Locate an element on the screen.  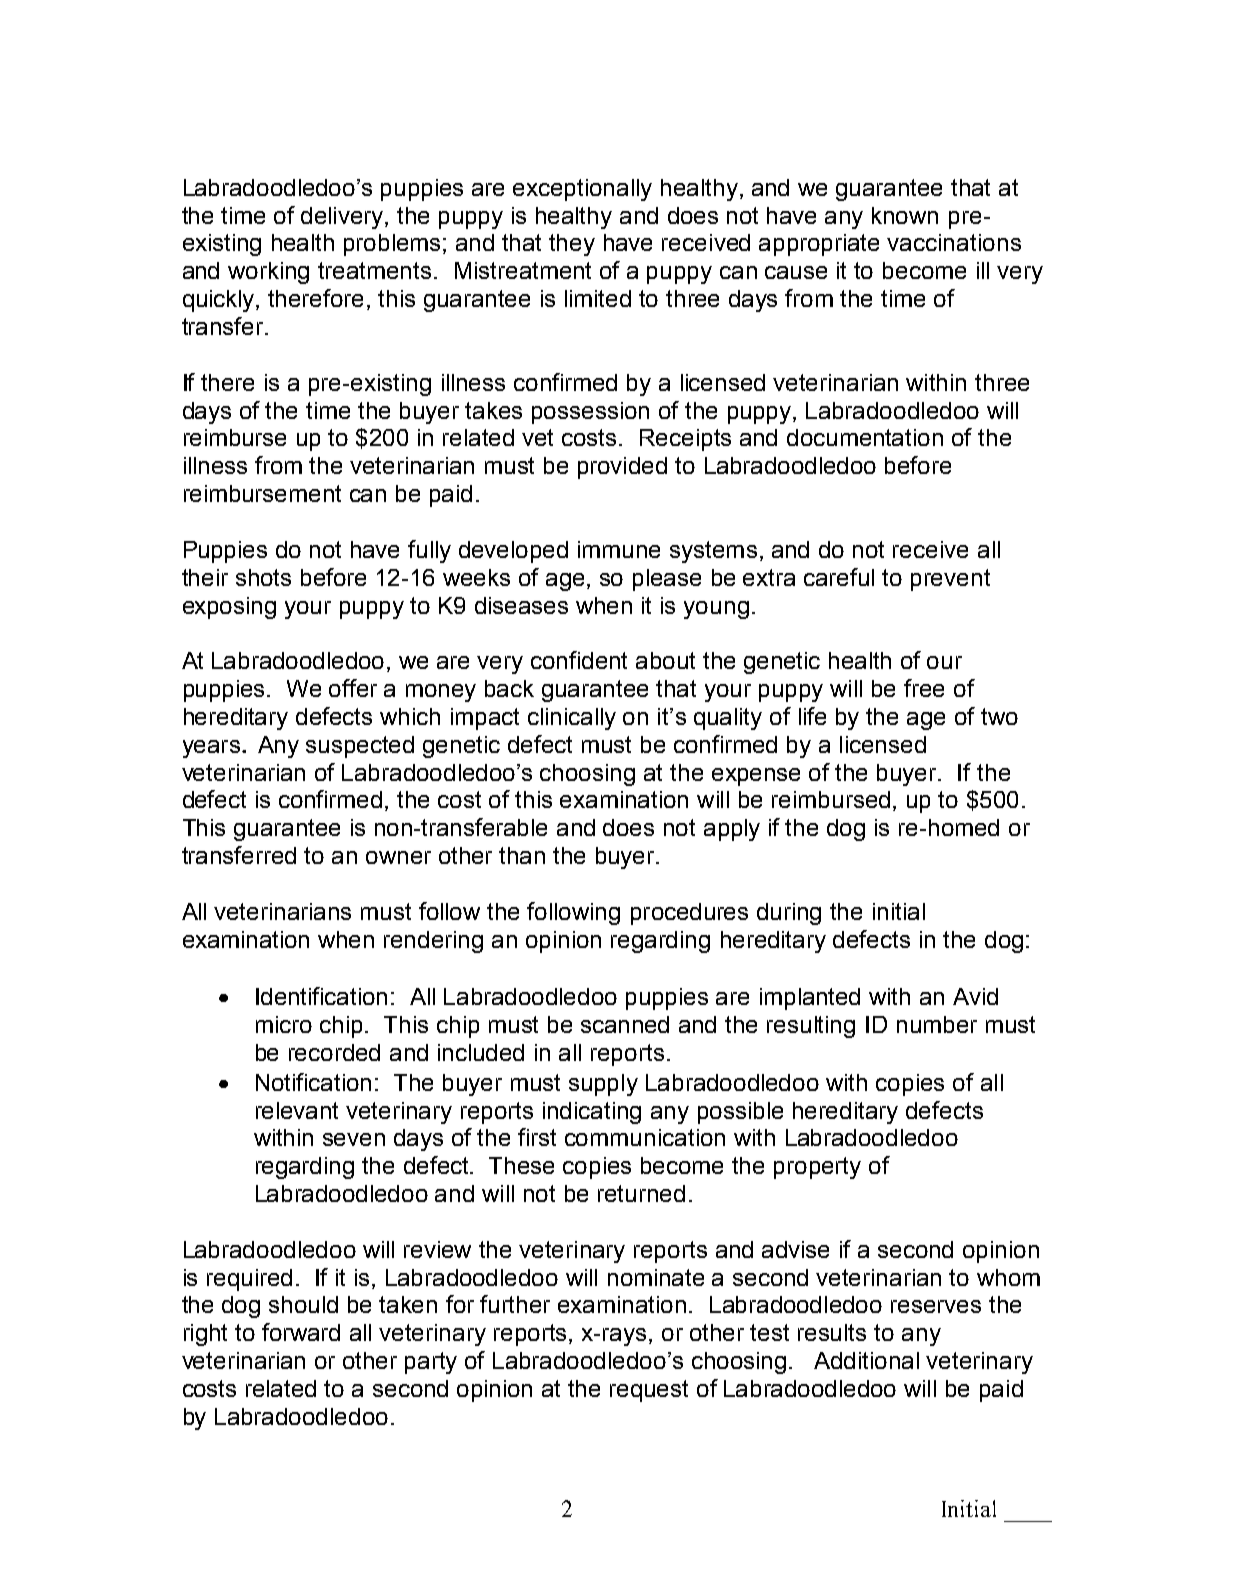
please is located at coordinates (667, 580).
